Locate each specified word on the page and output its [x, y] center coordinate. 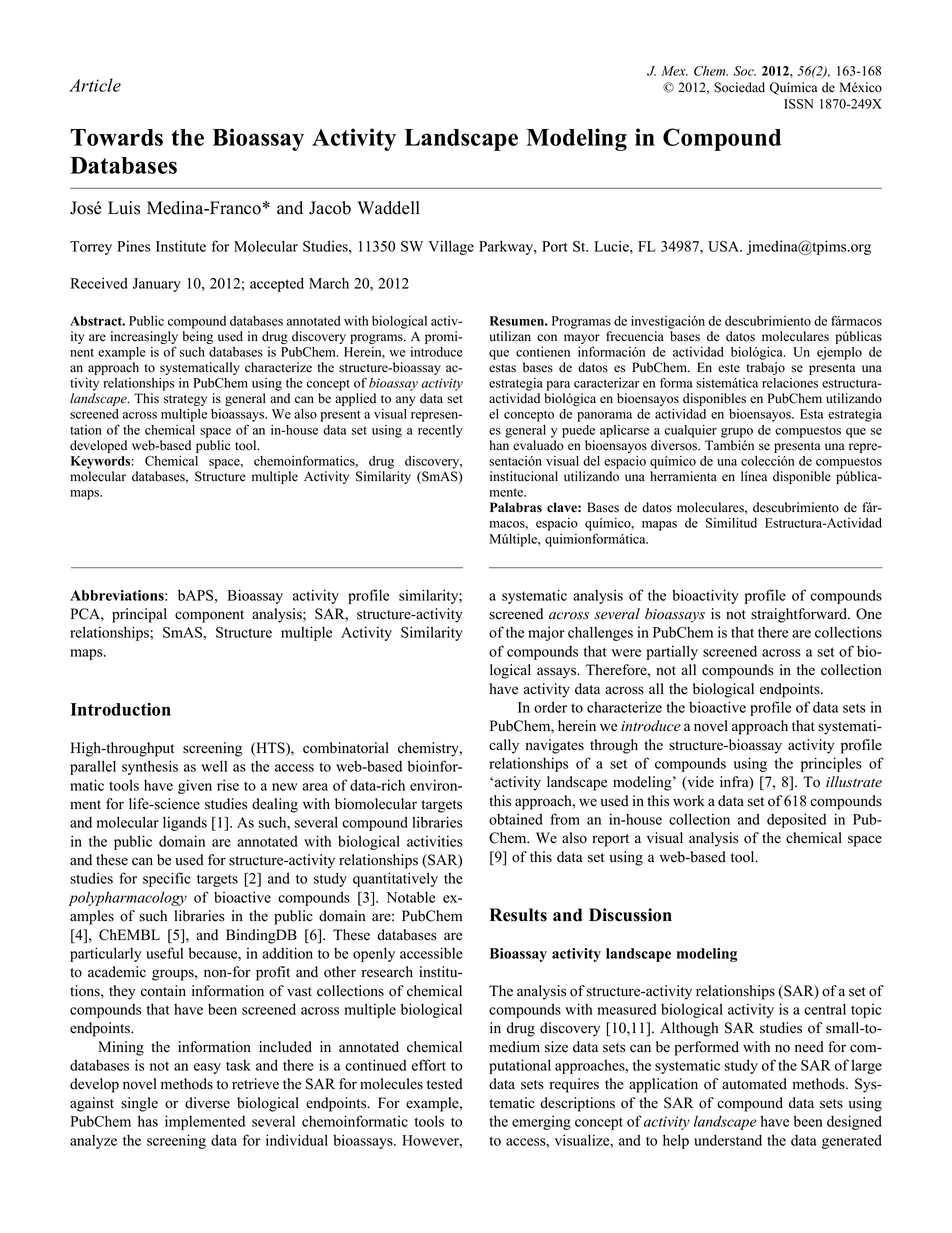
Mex [674, 71]
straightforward [800, 615]
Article [95, 85]
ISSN [798, 104]
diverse [207, 1103]
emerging [541, 1122]
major [546, 633]
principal [139, 615]
